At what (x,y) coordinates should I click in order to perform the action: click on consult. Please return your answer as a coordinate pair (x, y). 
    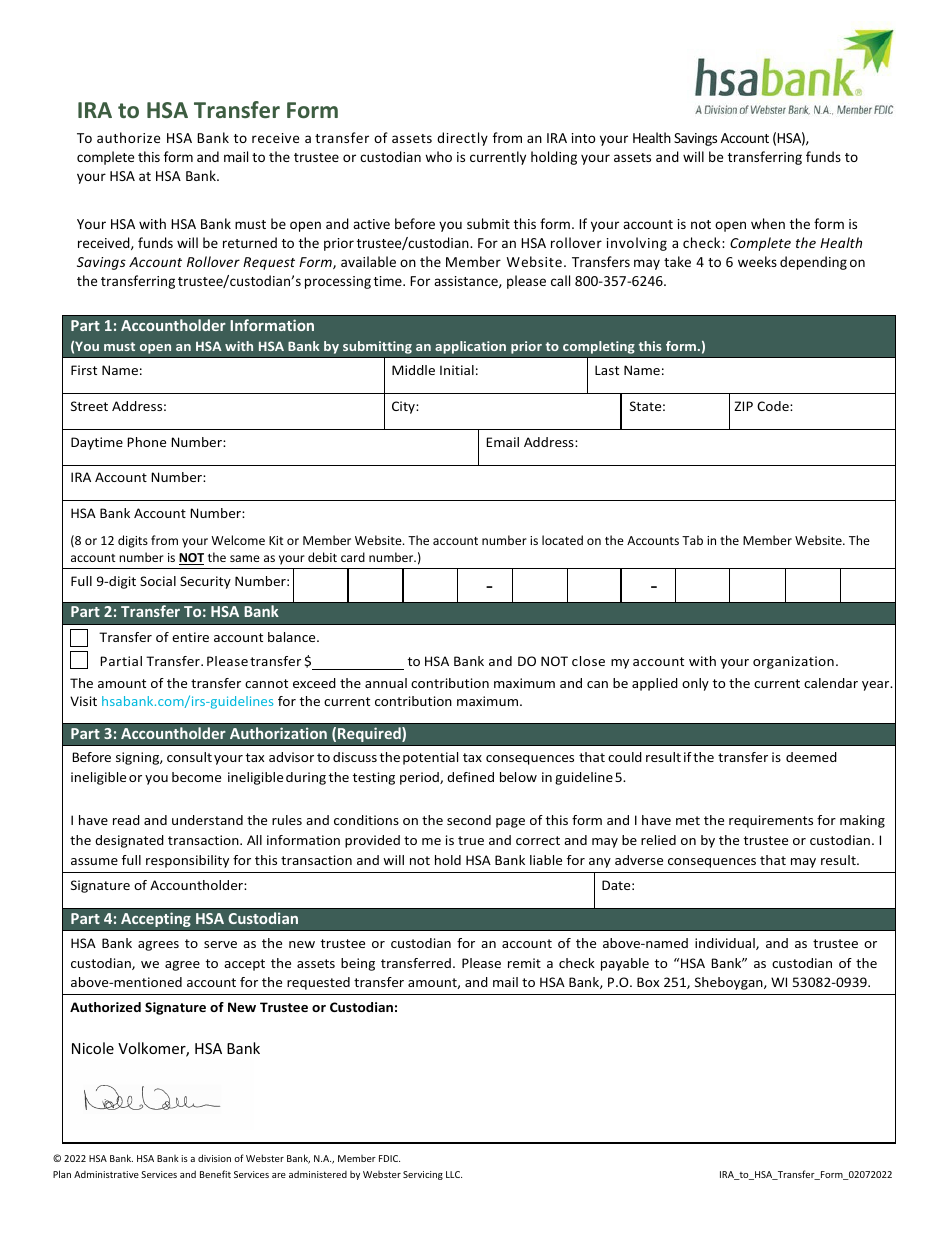
    Looking at the image, I should click on (189, 757).
